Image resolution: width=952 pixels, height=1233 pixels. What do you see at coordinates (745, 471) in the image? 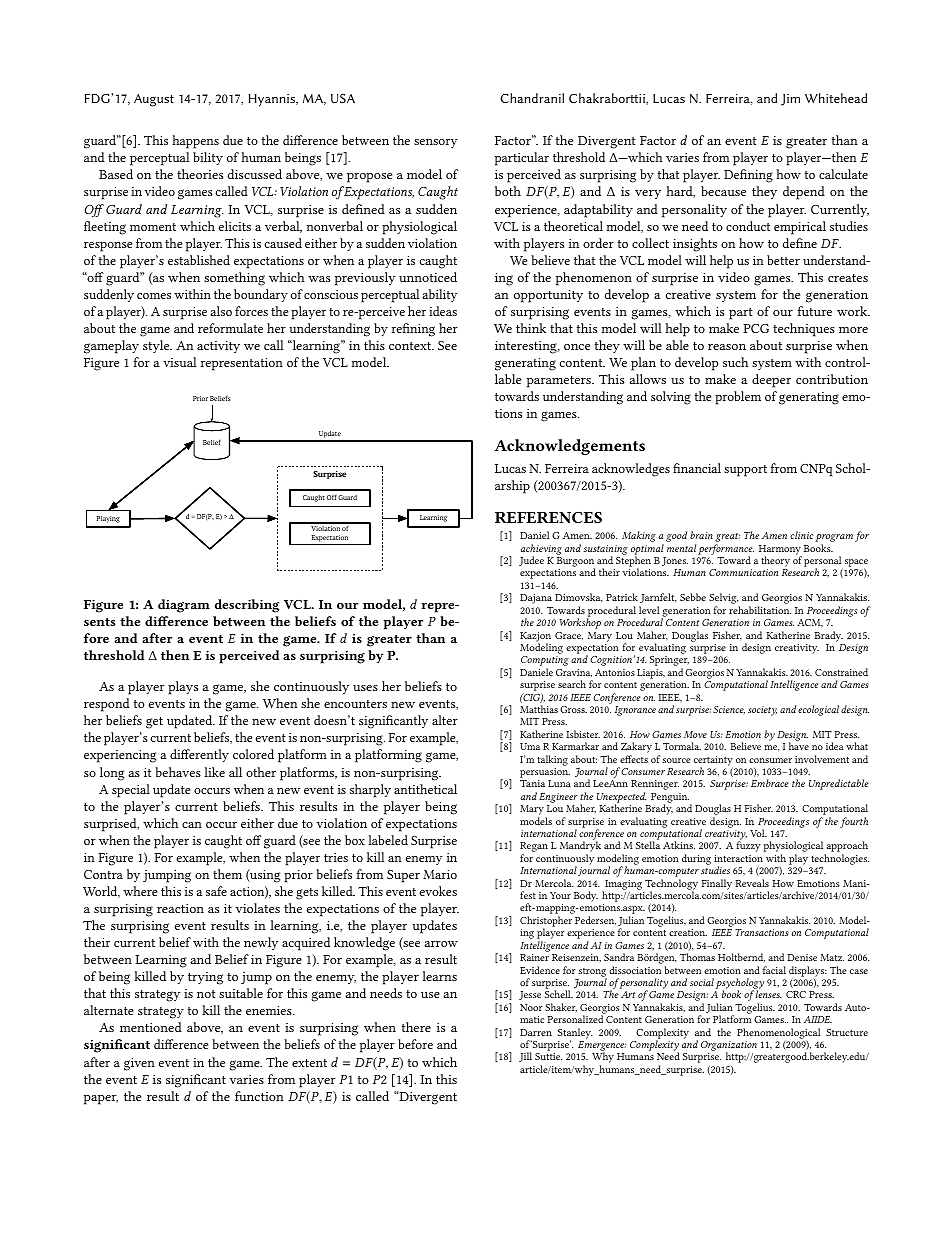
I see `support` at bounding box center [745, 471].
